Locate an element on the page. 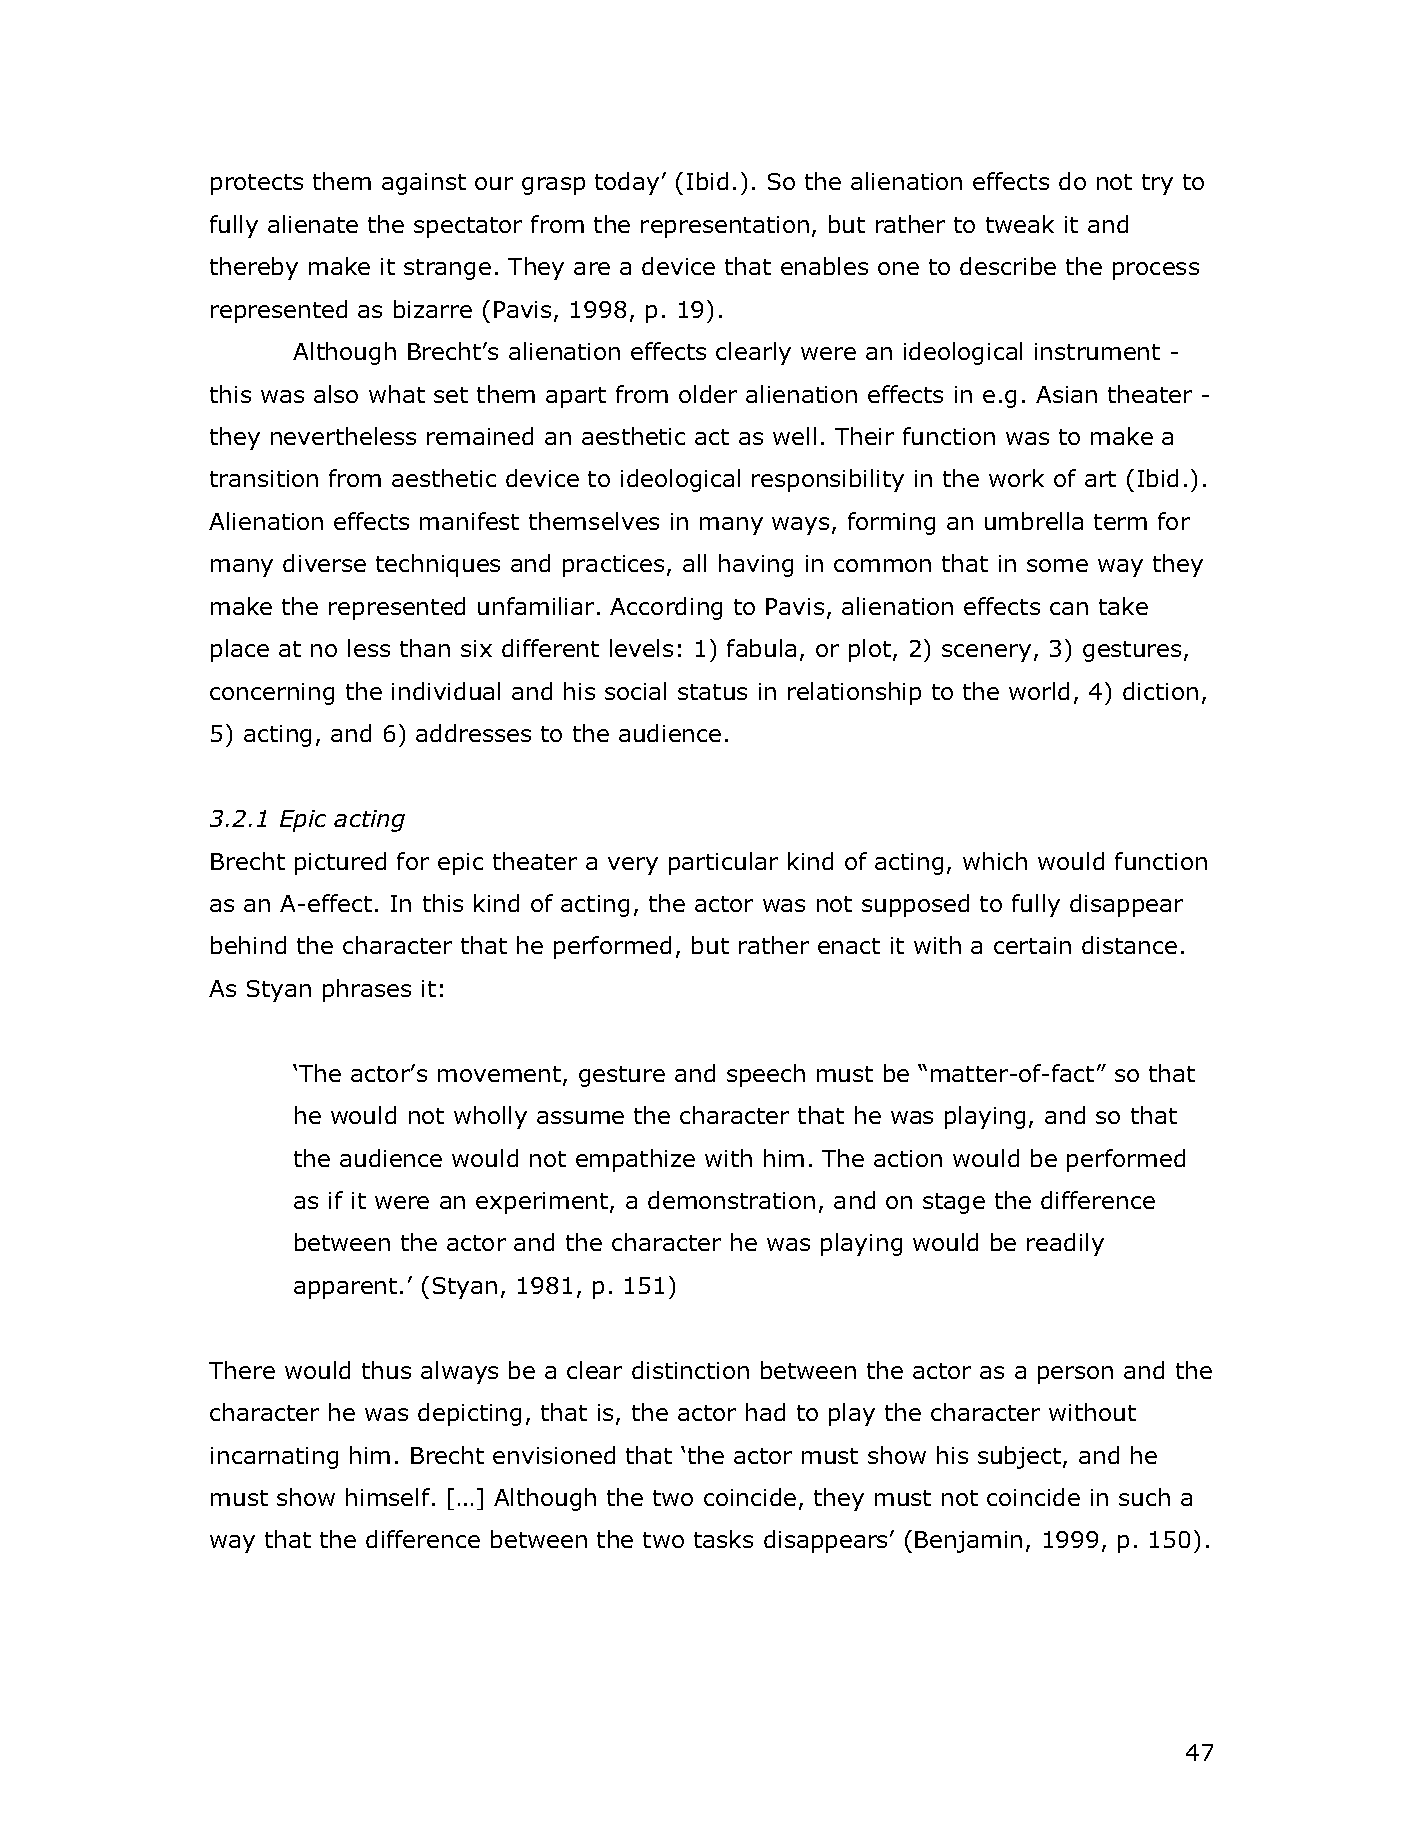  alienate is located at coordinates (313, 224).
